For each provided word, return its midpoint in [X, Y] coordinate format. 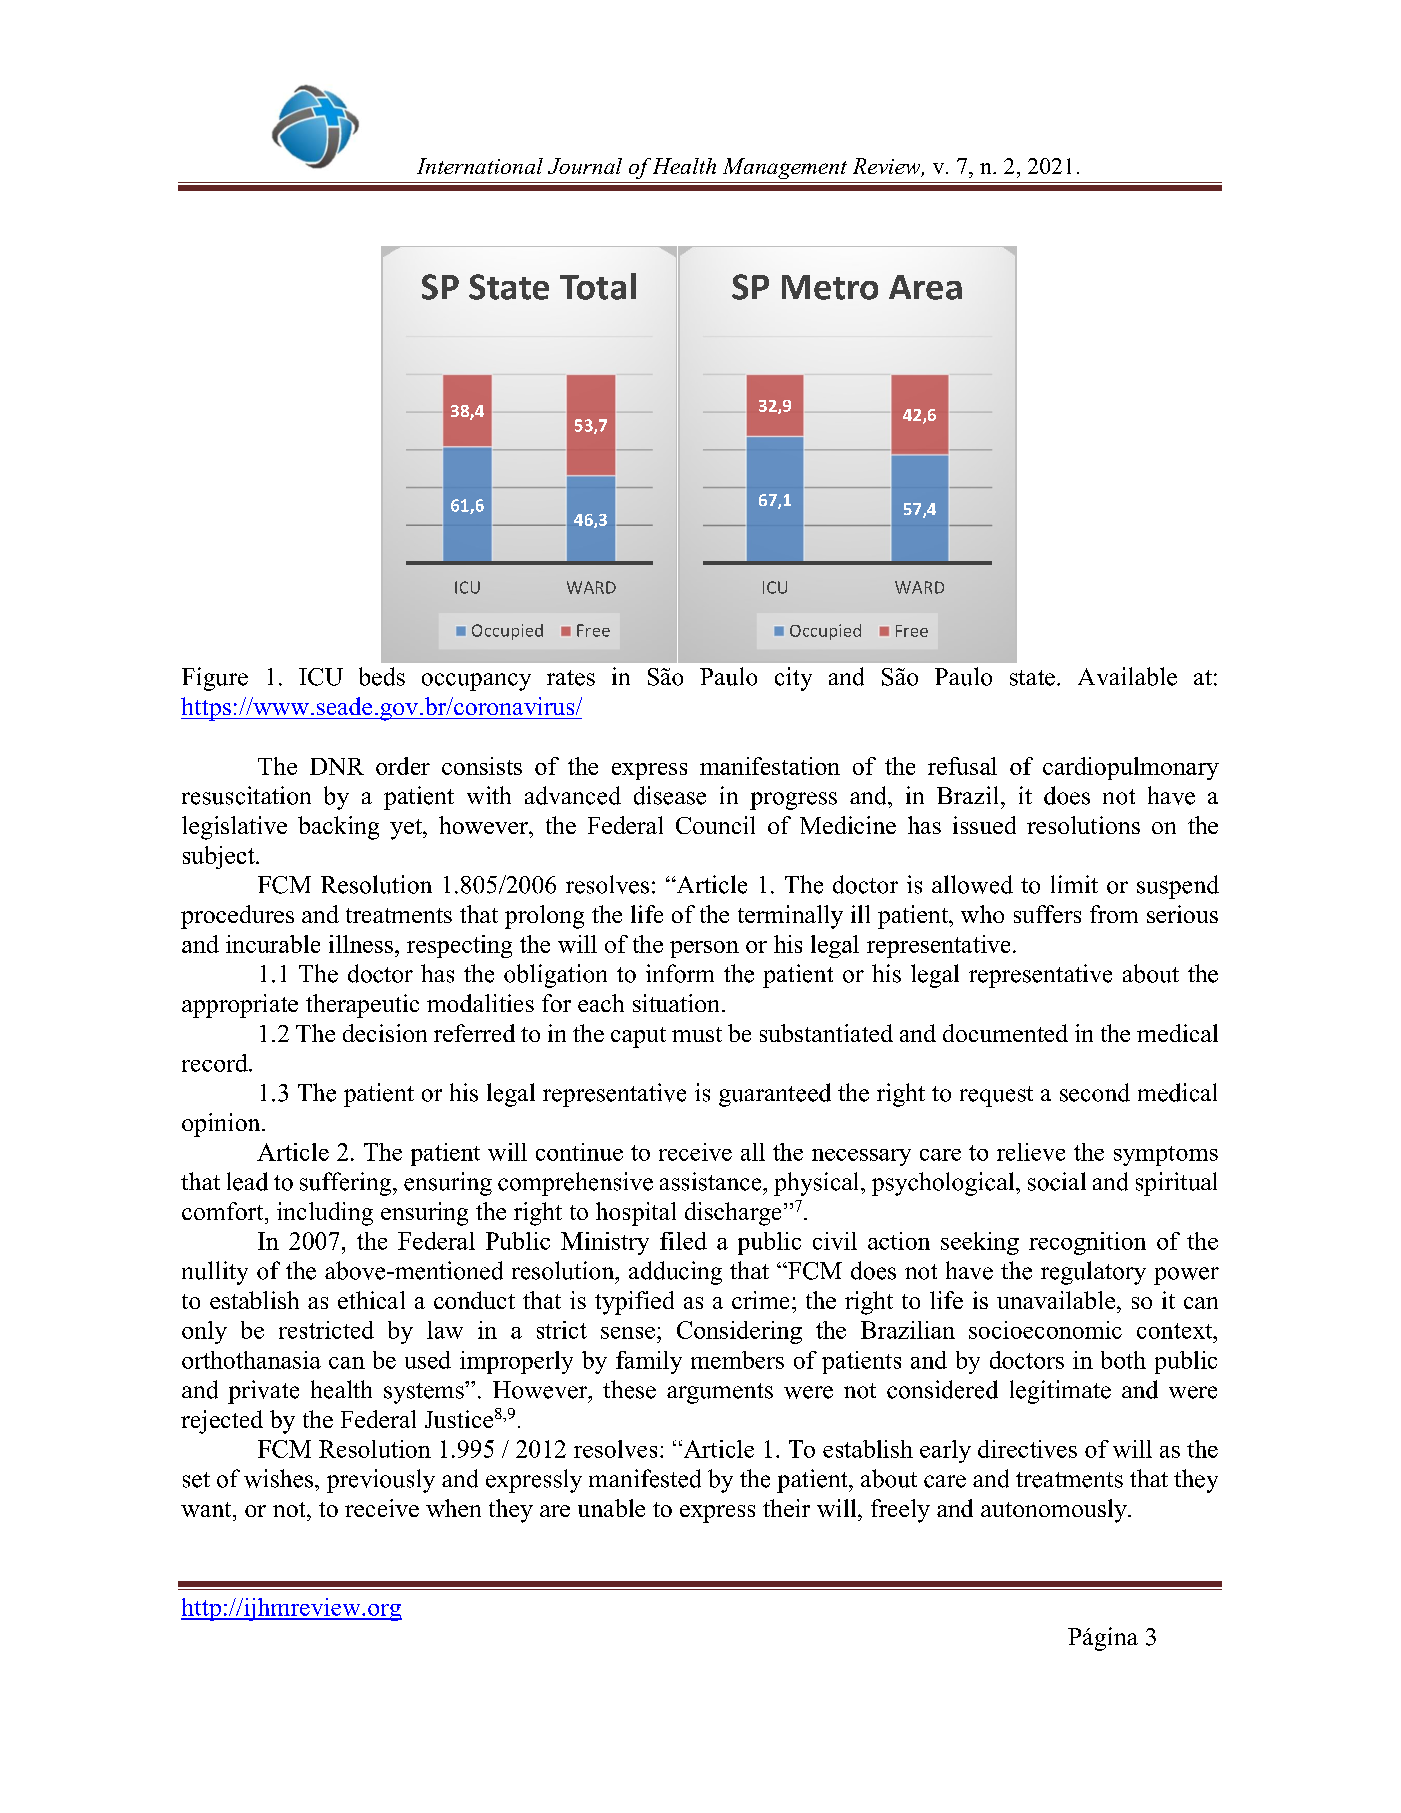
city [793, 679]
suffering [347, 1184]
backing [338, 828]
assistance [712, 1181]
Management [785, 168]
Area [925, 287]
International [480, 166]
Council [715, 825]
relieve [1031, 1152]
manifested [645, 1478]
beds [382, 676]
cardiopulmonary [1131, 768]
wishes [280, 1478]
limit [1074, 884]
